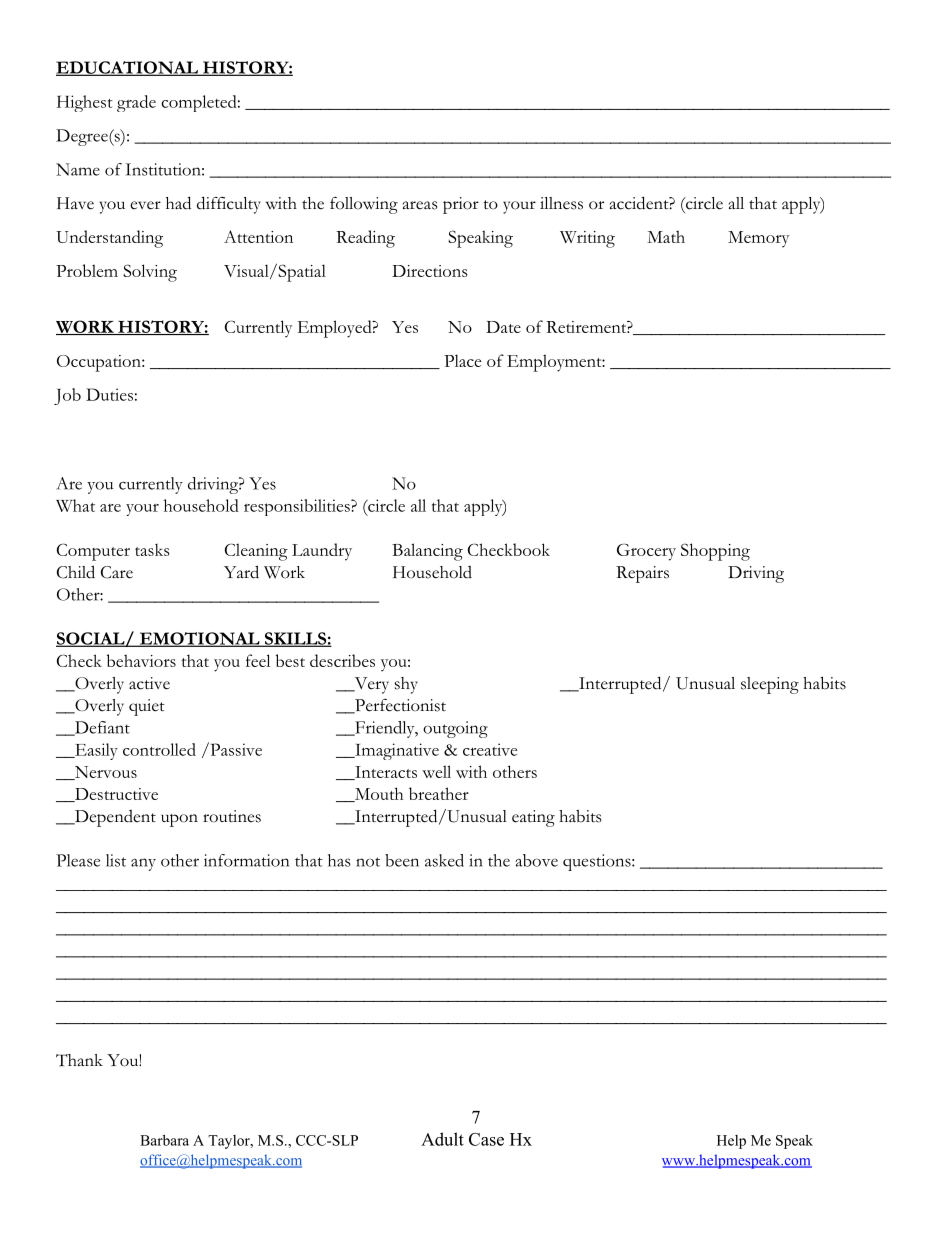  Describe the element at coordinates (642, 574) in the page. I see `Repairs` at that location.
